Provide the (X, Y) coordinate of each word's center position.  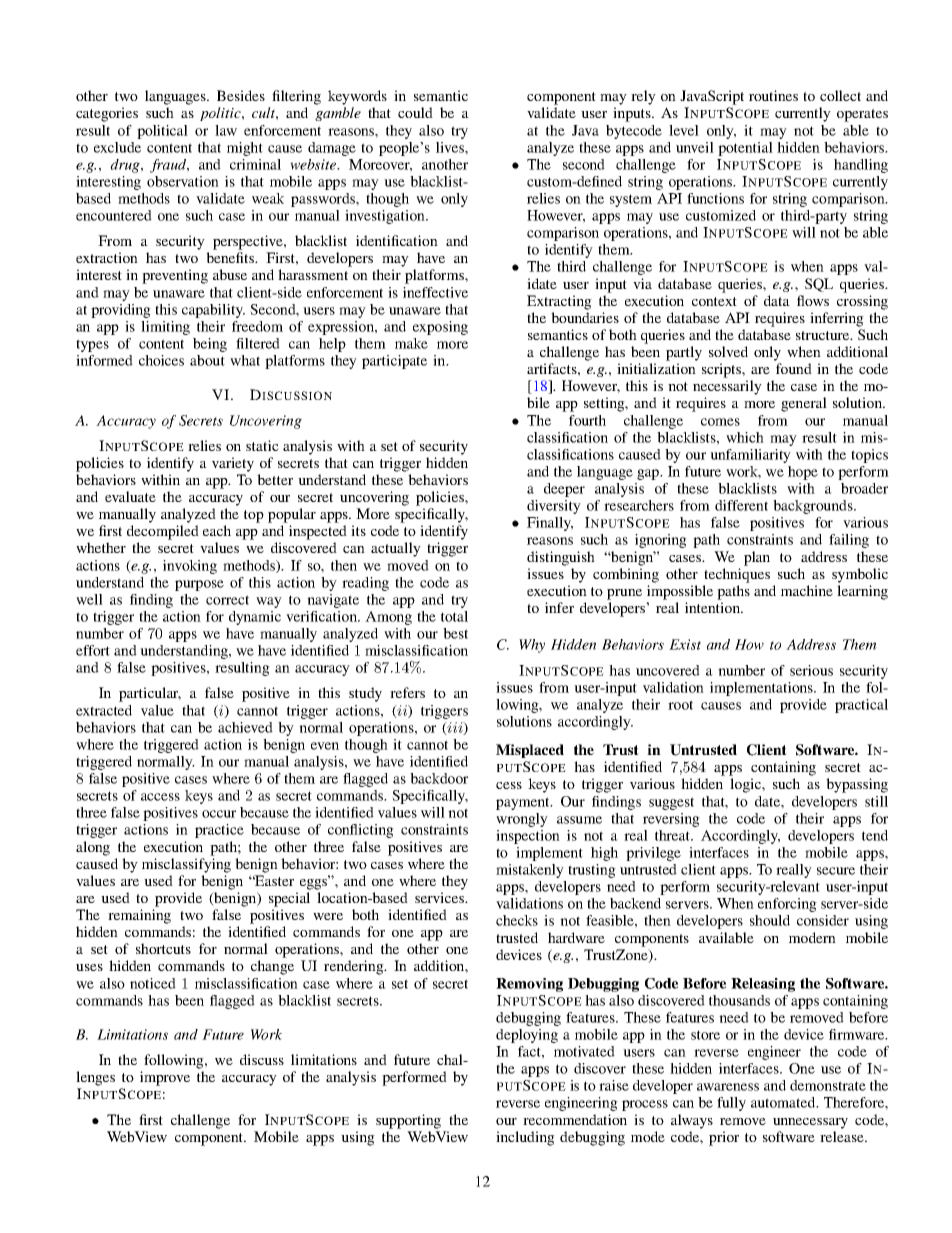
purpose (199, 585)
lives (451, 147)
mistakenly (530, 871)
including (525, 1138)
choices (161, 360)
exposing (440, 328)
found (794, 368)
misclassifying (186, 865)
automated (784, 1102)
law (226, 130)
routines (773, 95)
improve (165, 1078)
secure (836, 871)
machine (807, 590)
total (454, 616)
